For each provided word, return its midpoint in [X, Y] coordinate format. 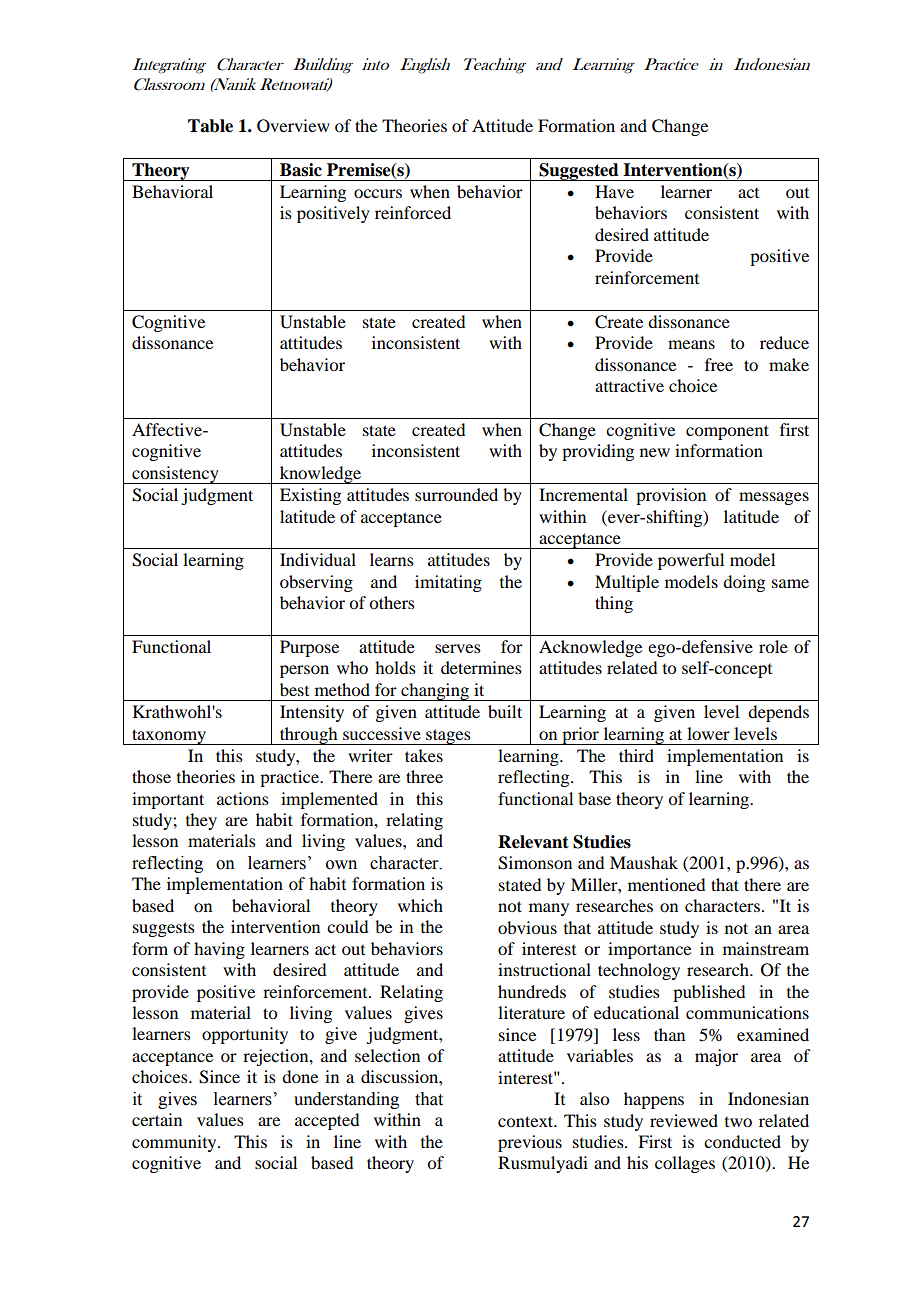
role [773, 646]
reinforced [413, 212]
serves [458, 648]
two [738, 1122]
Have [614, 191]
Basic [301, 170]
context [527, 1121]
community [175, 1143]
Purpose [309, 648]
